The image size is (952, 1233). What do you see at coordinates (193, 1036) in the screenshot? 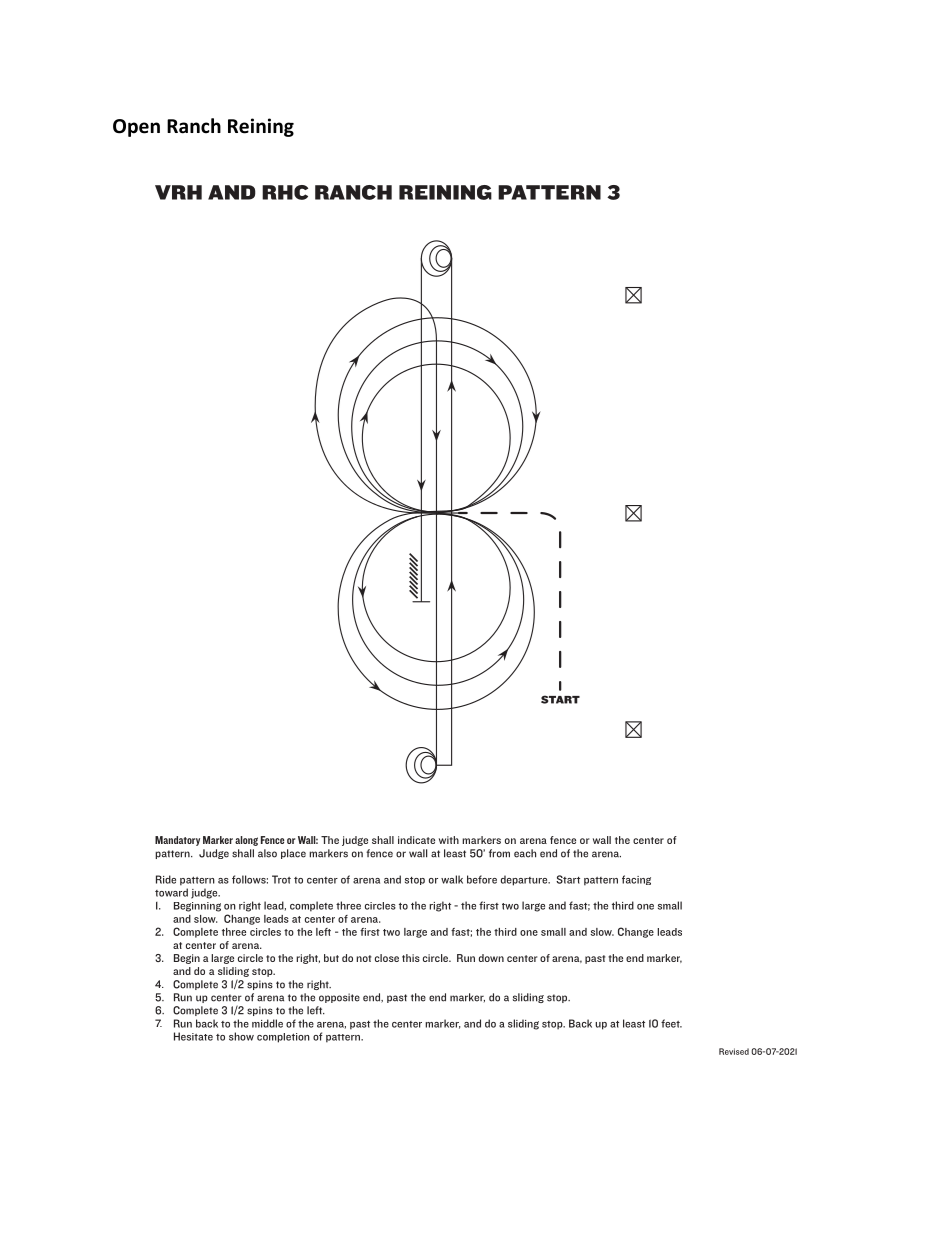
I see `Hesitate` at bounding box center [193, 1036].
